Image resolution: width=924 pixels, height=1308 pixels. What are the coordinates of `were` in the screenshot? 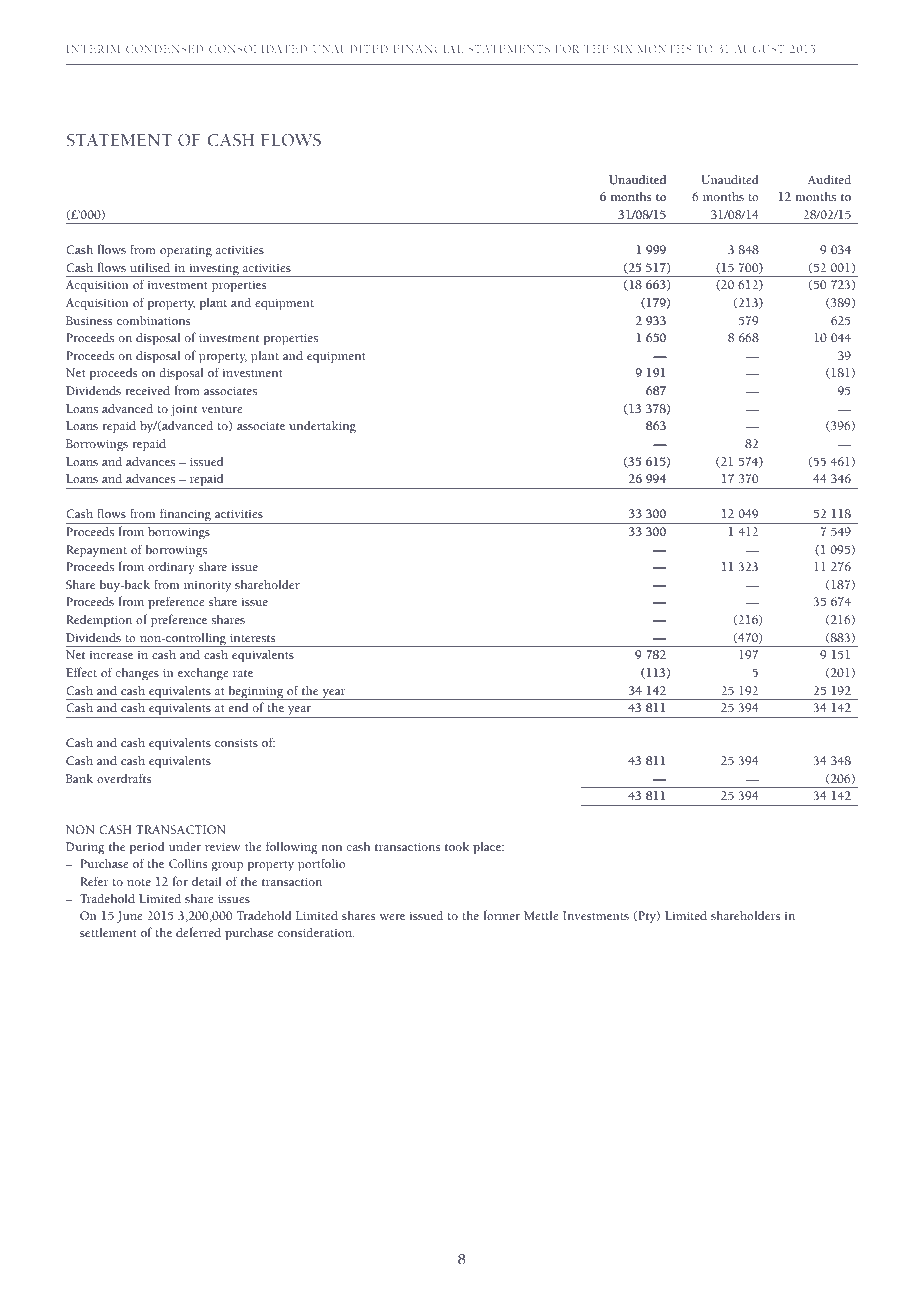 It's located at (392, 917).
